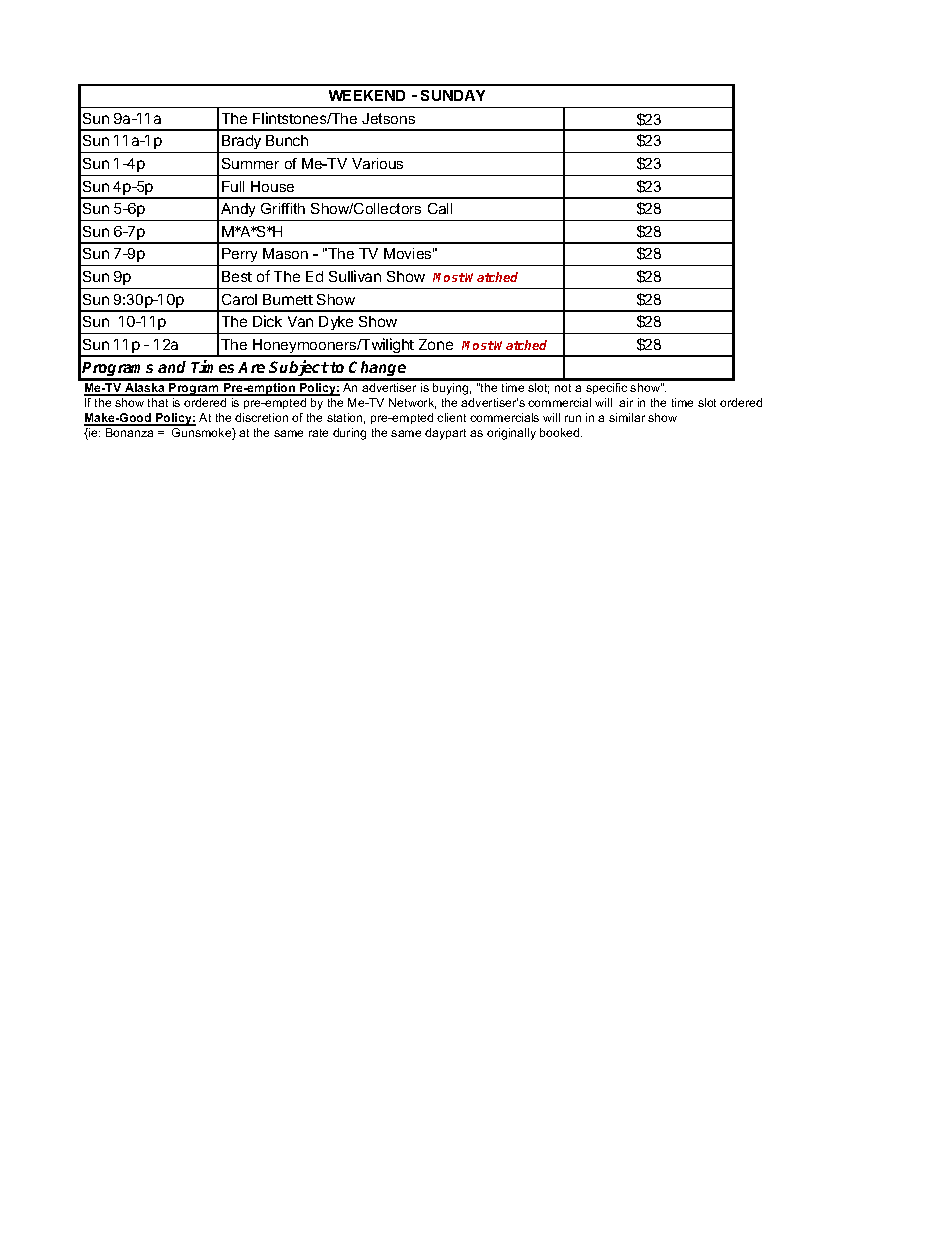 This screenshot has height=1233, width=952. What do you see at coordinates (440, 208) in the screenshot?
I see `Call` at bounding box center [440, 208].
